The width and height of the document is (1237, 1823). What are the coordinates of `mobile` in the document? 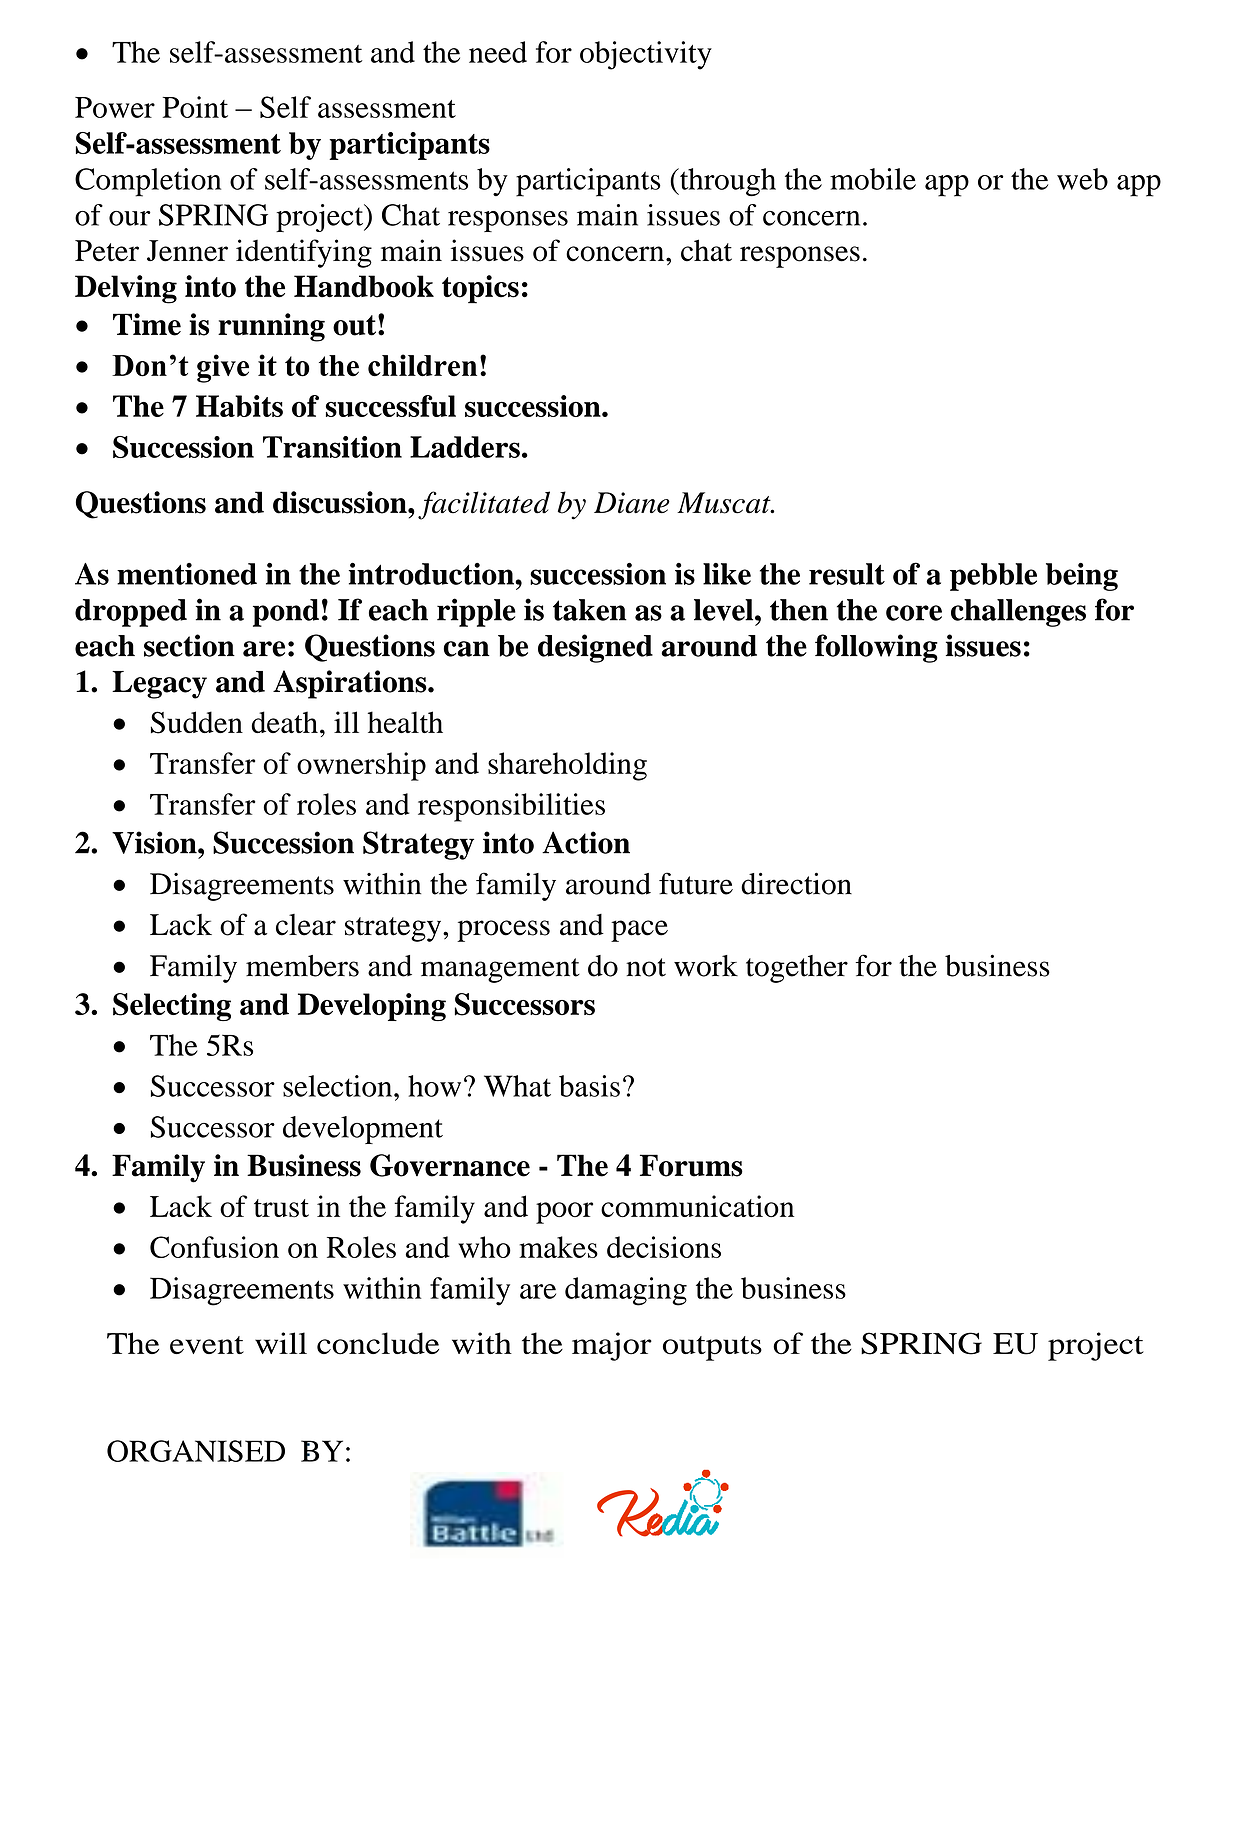 It's located at (873, 179).
